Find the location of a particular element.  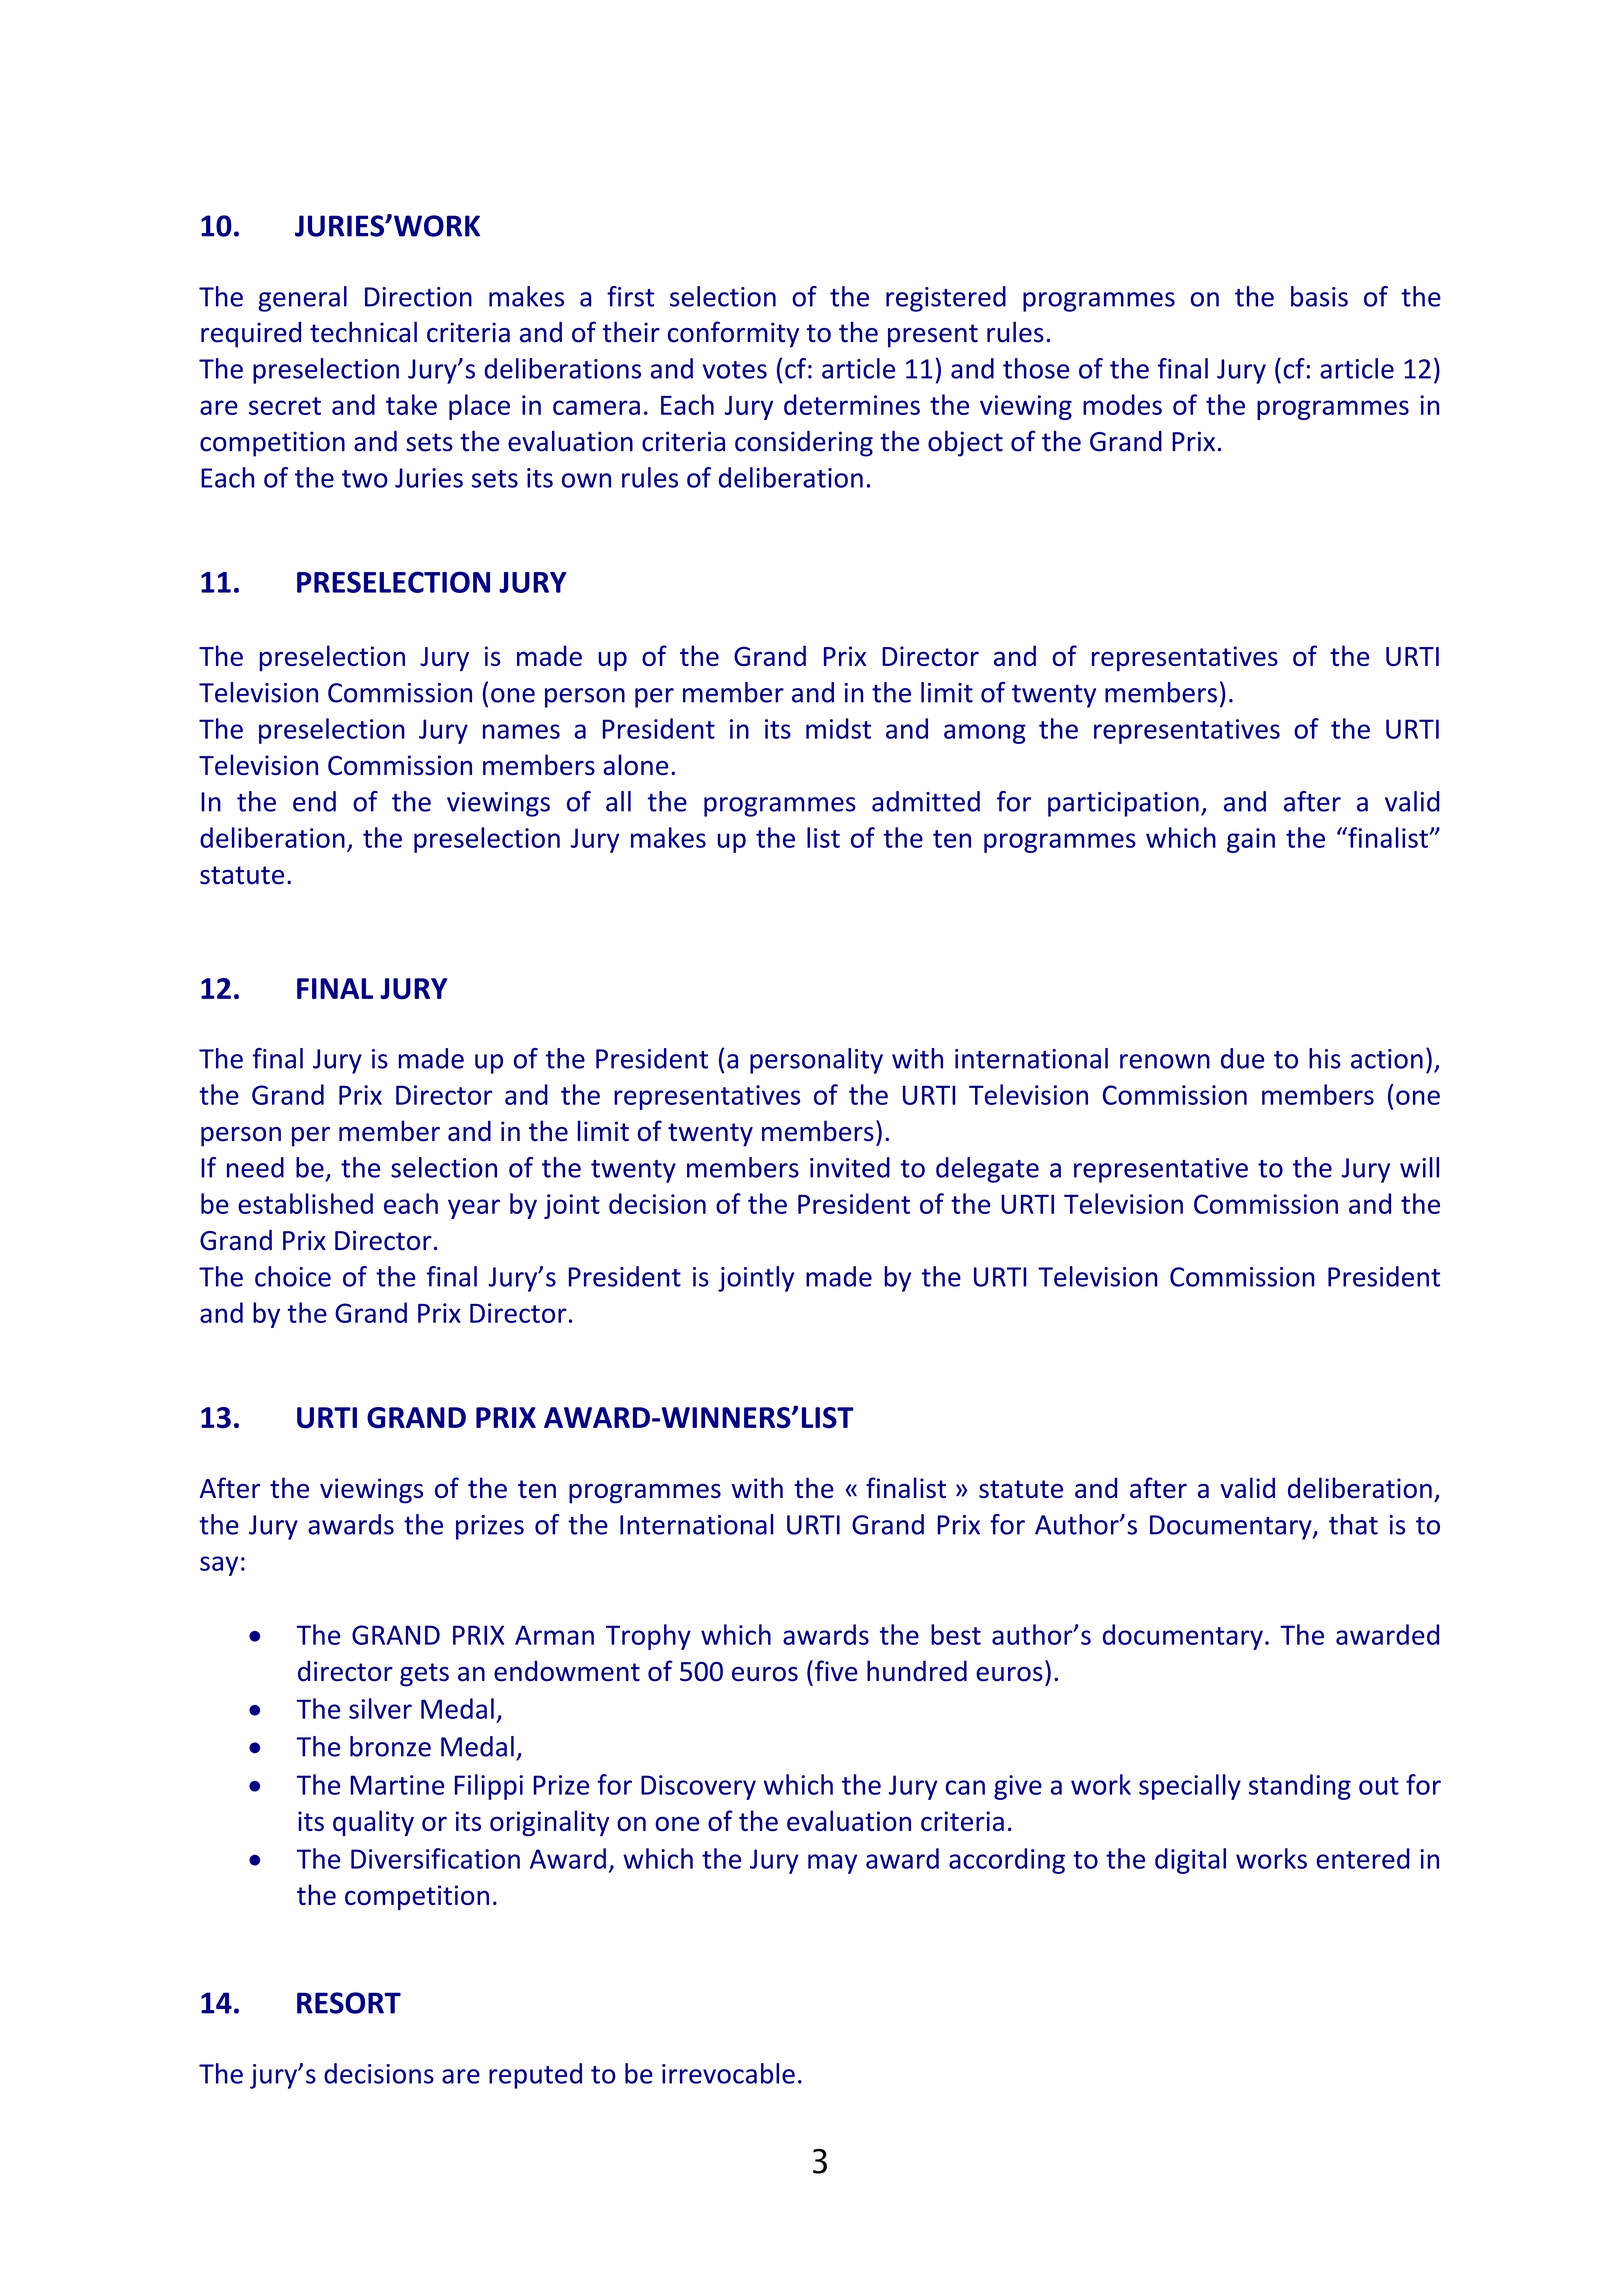

RESORT is located at coordinates (349, 2003).
